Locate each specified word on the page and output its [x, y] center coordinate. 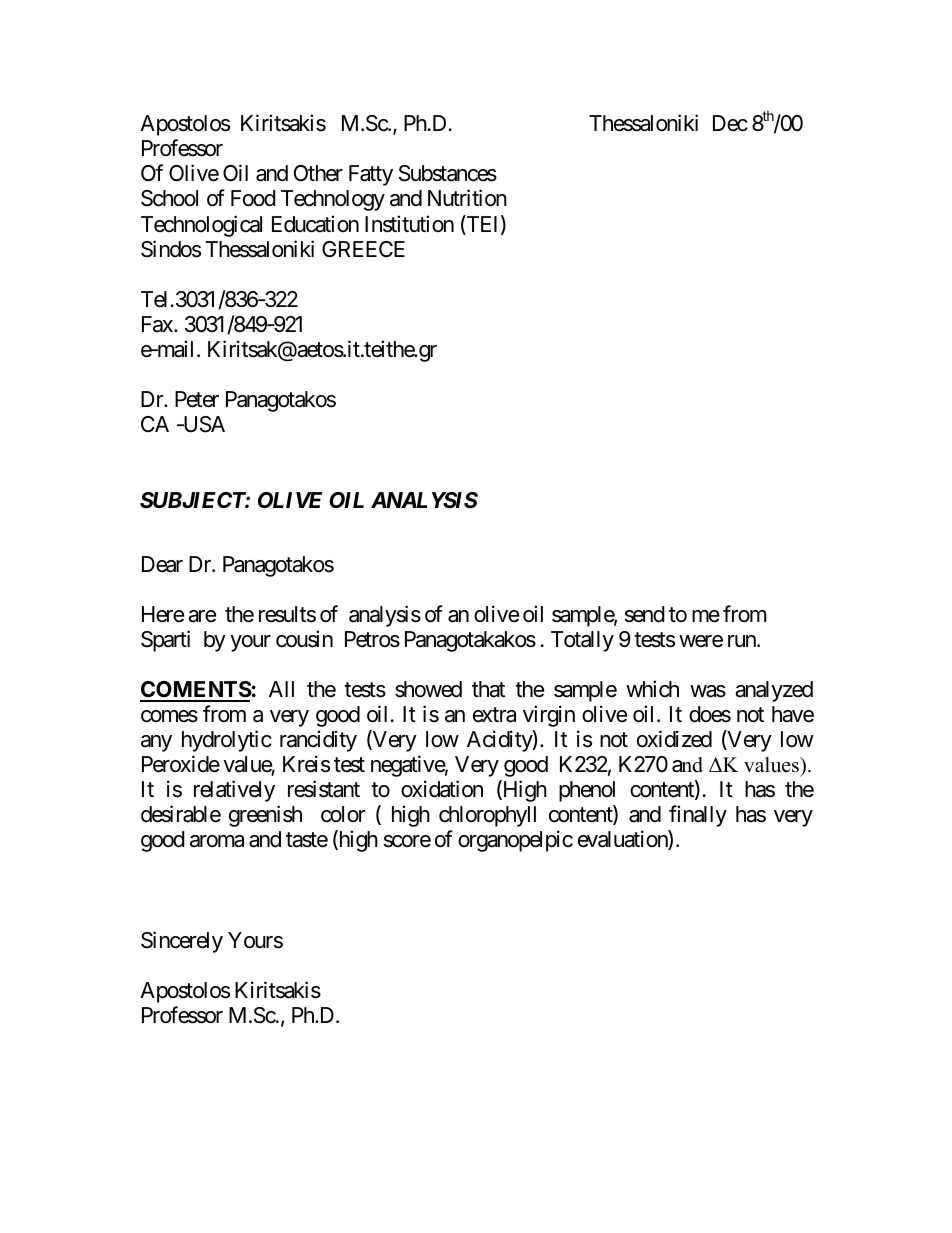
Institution [409, 224]
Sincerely [182, 942]
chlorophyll [487, 816]
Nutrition [467, 198]
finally [698, 816]
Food [253, 198]
